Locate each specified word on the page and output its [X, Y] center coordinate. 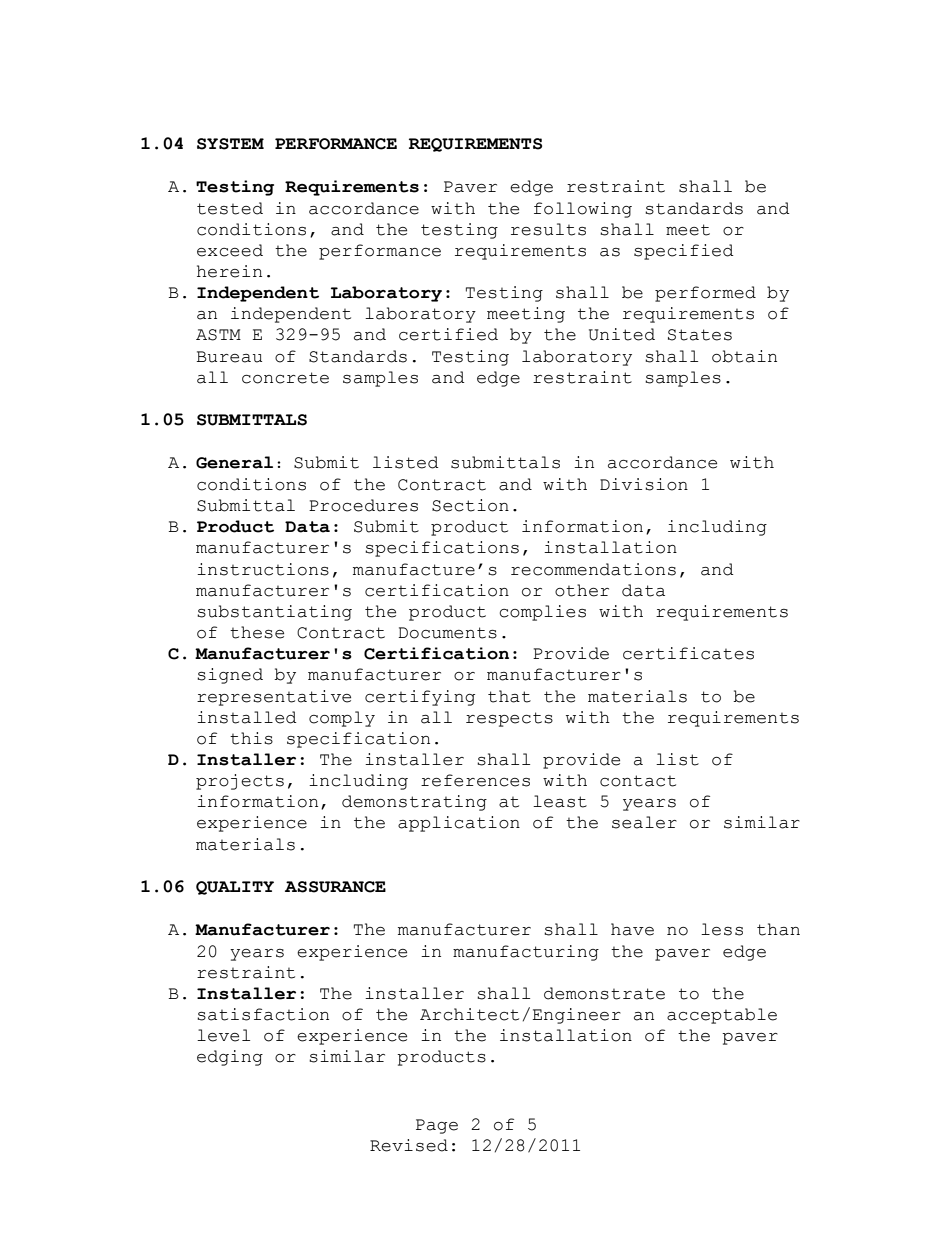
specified [684, 252]
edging [230, 1058]
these [257, 632]
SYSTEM [230, 144]
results [548, 229]
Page [437, 1126]
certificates [688, 653]
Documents [447, 633]
